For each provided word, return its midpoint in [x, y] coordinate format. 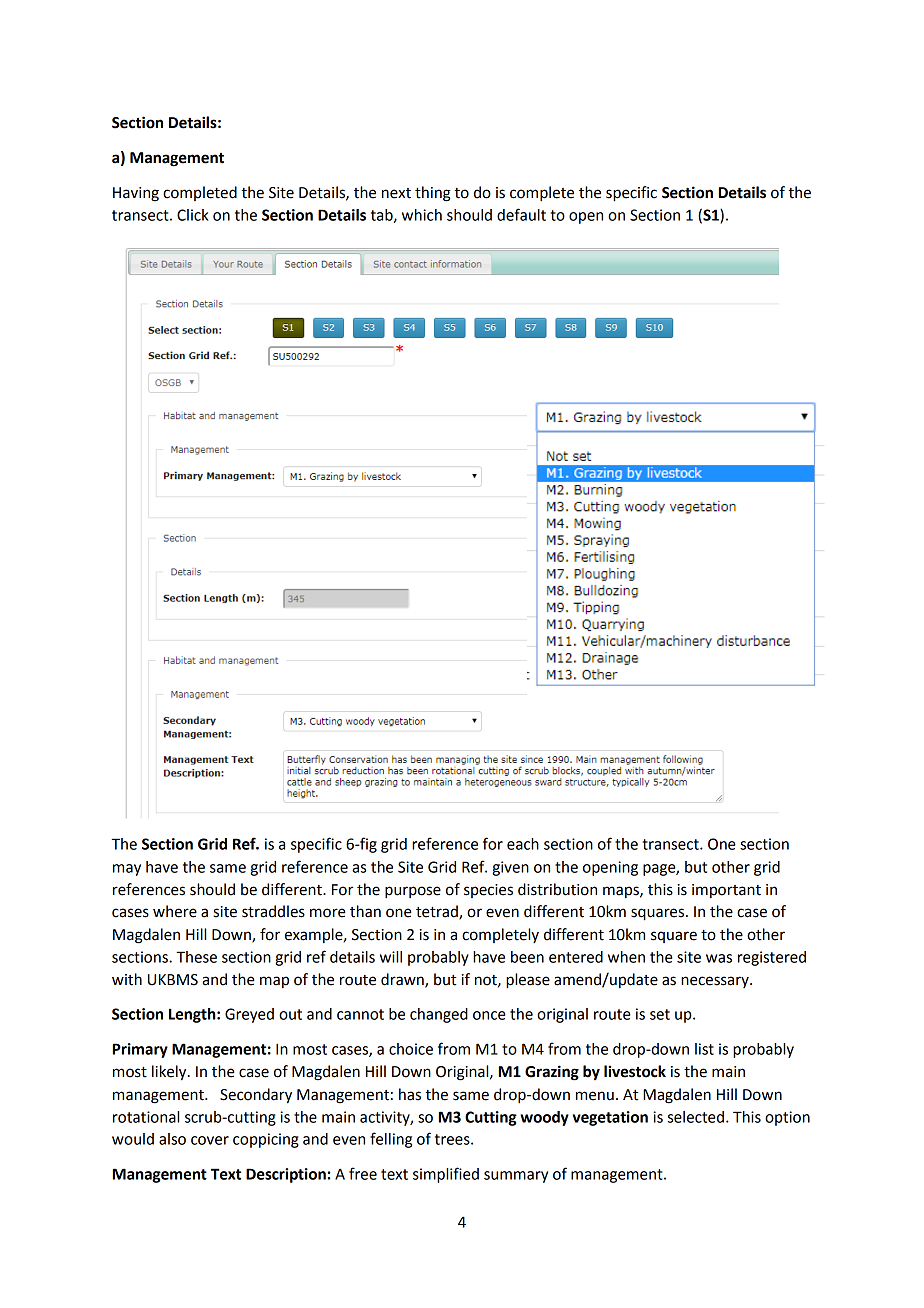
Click [193, 215]
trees [453, 1139]
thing [433, 194]
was [719, 958]
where [175, 911]
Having [136, 194]
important [726, 891]
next [396, 193]
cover [210, 1140]
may [127, 870]
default [521, 214]
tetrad [438, 912]
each [523, 844]
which [422, 215]
